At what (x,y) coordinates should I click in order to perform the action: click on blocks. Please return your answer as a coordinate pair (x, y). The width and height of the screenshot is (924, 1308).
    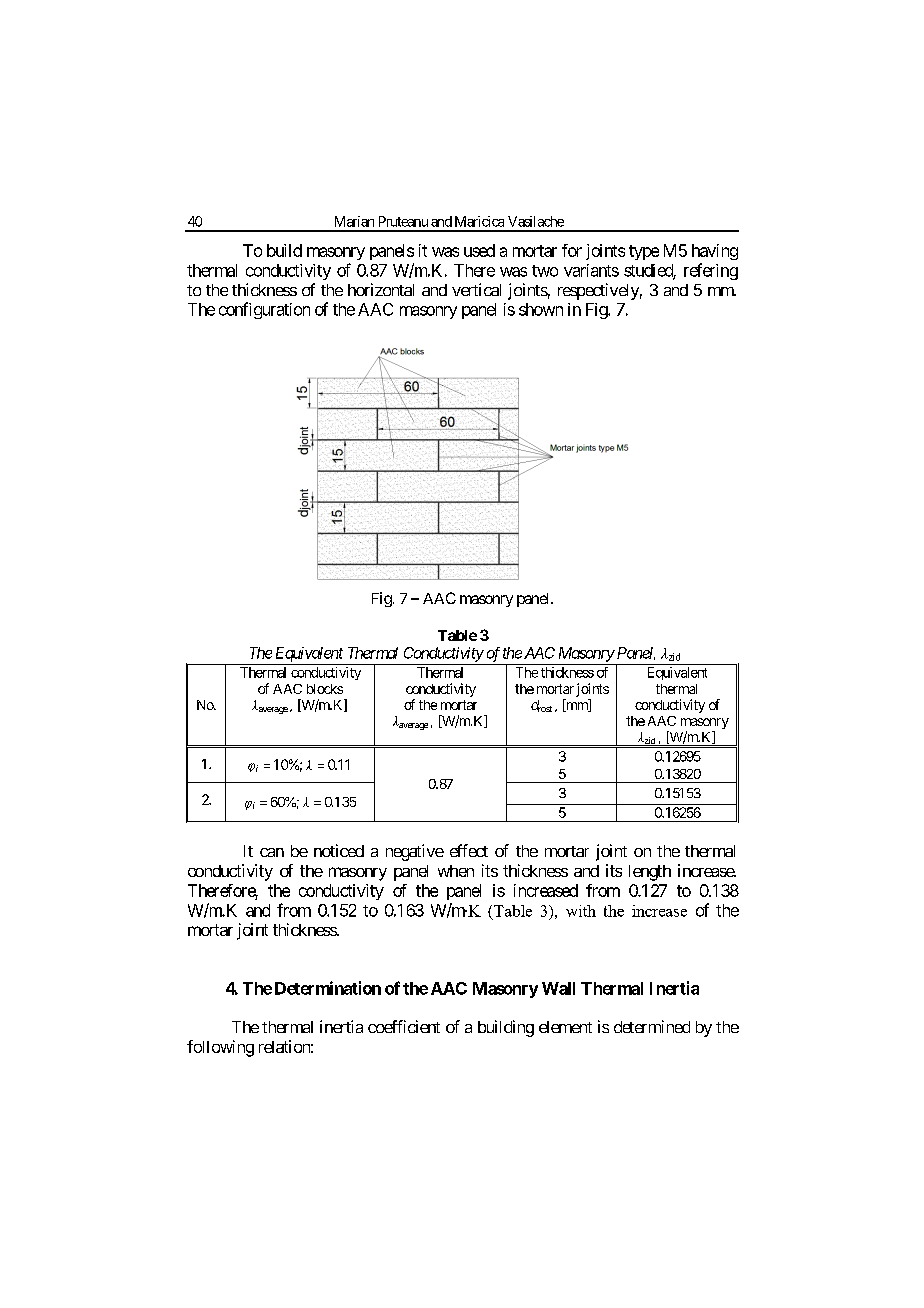
    Looking at the image, I should click on (325, 689).
